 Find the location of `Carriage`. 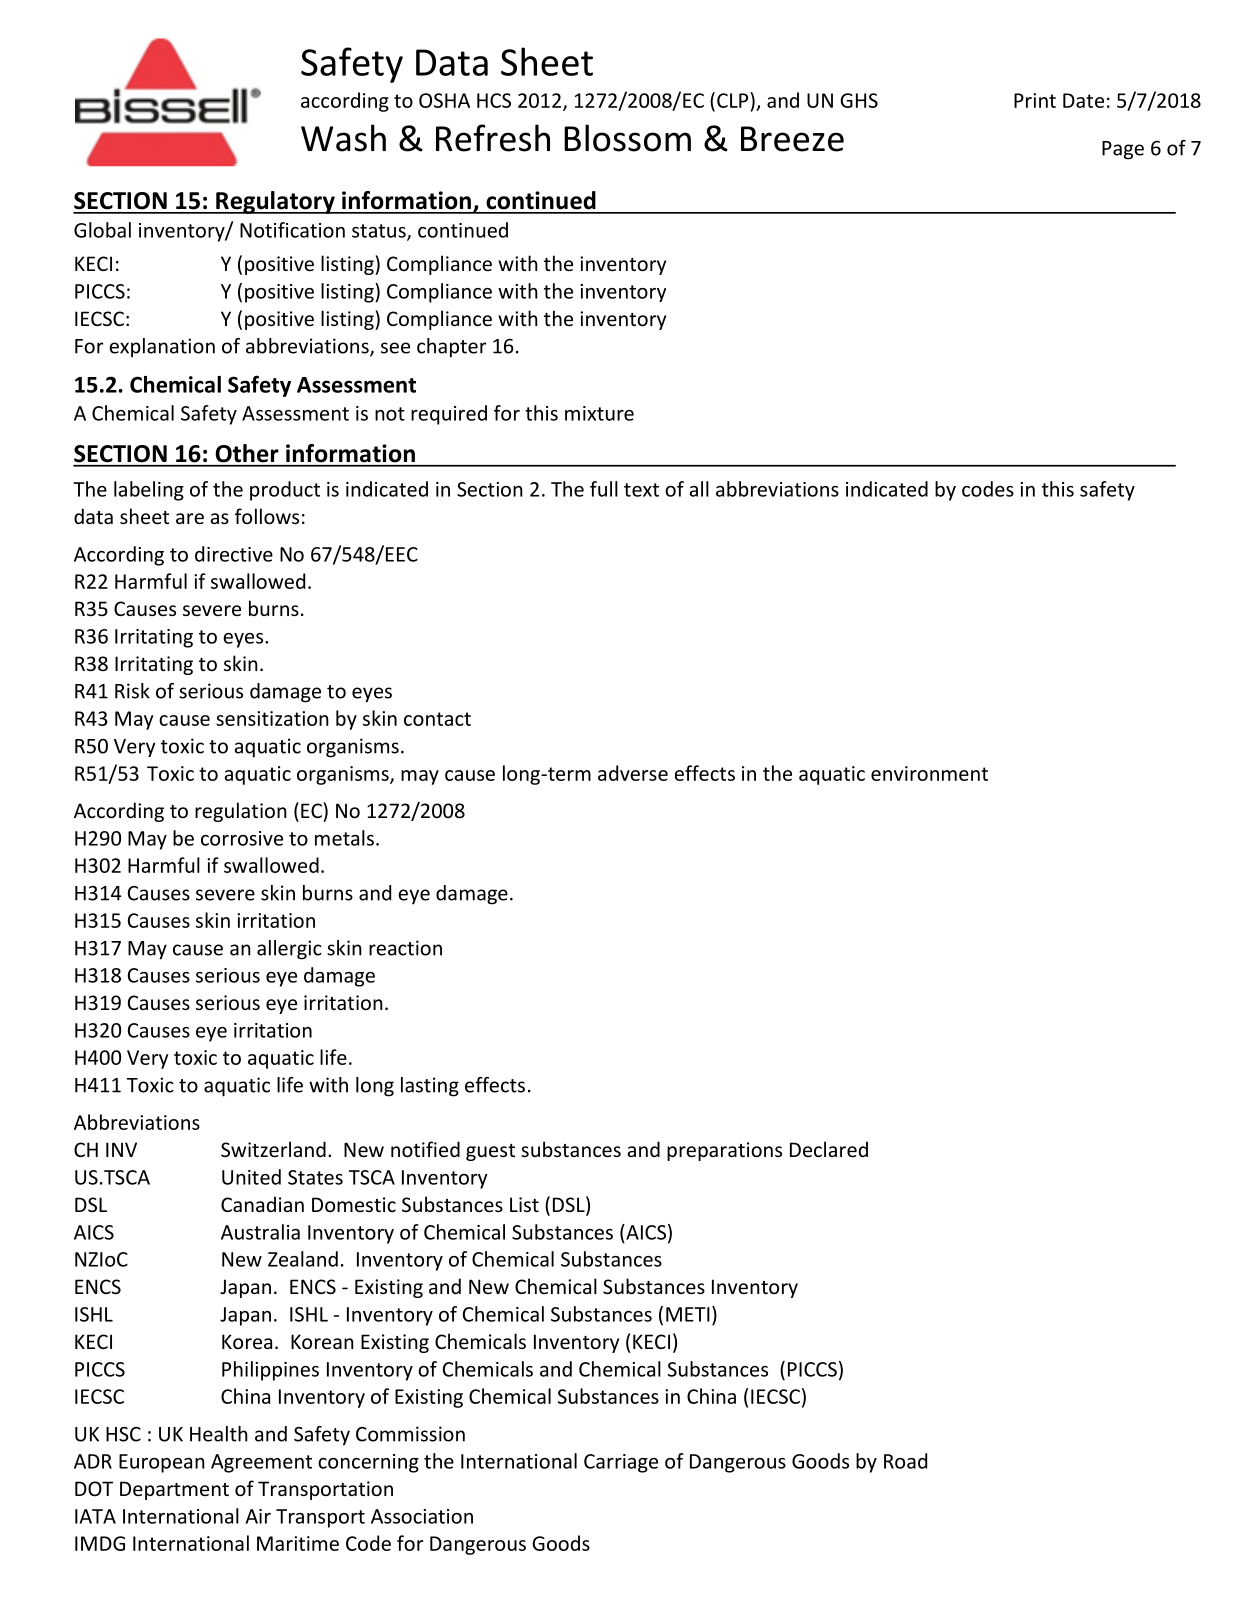

Carriage is located at coordinates (621, 1463).
